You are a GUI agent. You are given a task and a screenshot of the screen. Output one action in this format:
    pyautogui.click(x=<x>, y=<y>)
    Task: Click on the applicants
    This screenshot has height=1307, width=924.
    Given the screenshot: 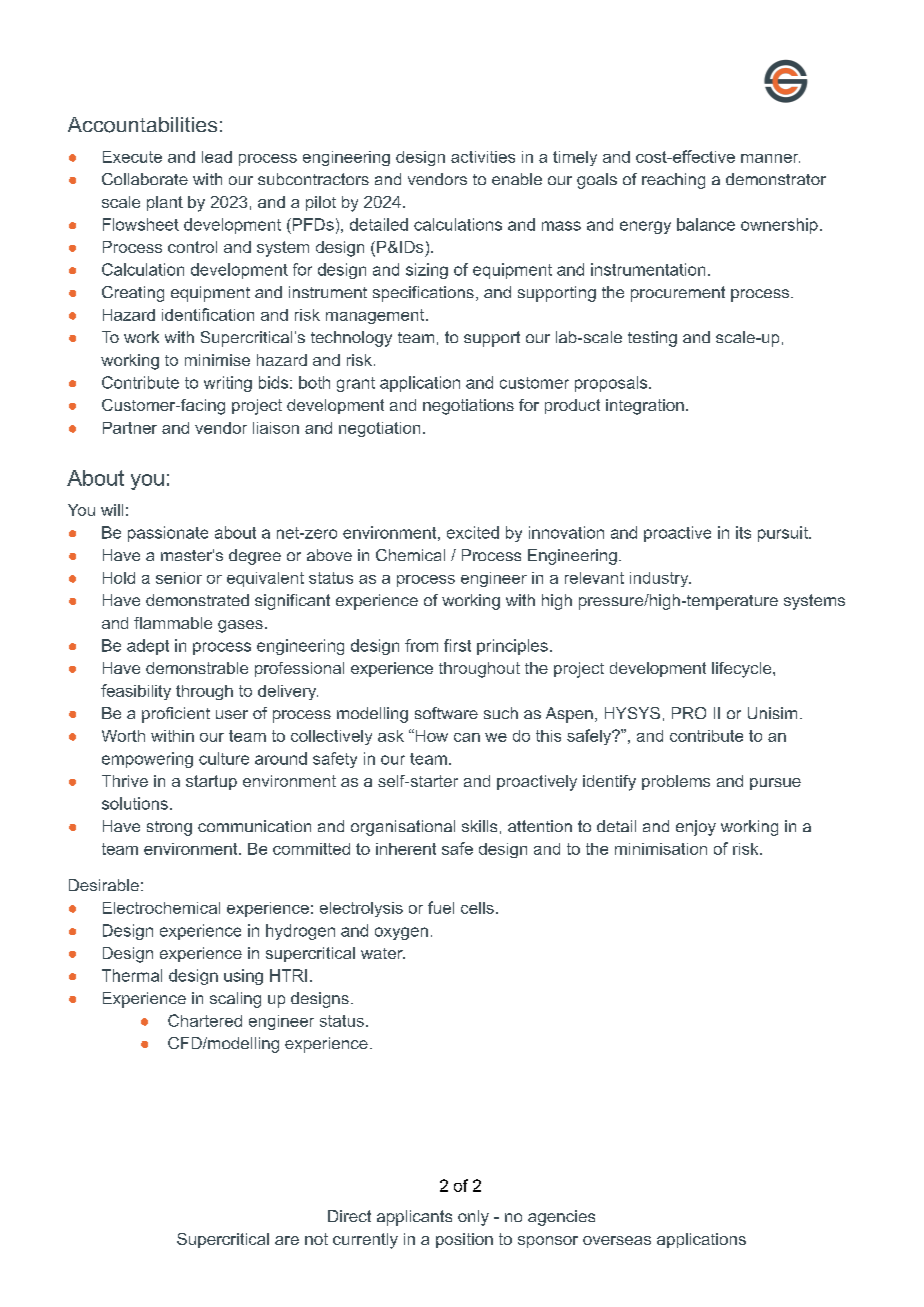 What is the action you would take?
    pyautogui.click(x=414, y=1218)
